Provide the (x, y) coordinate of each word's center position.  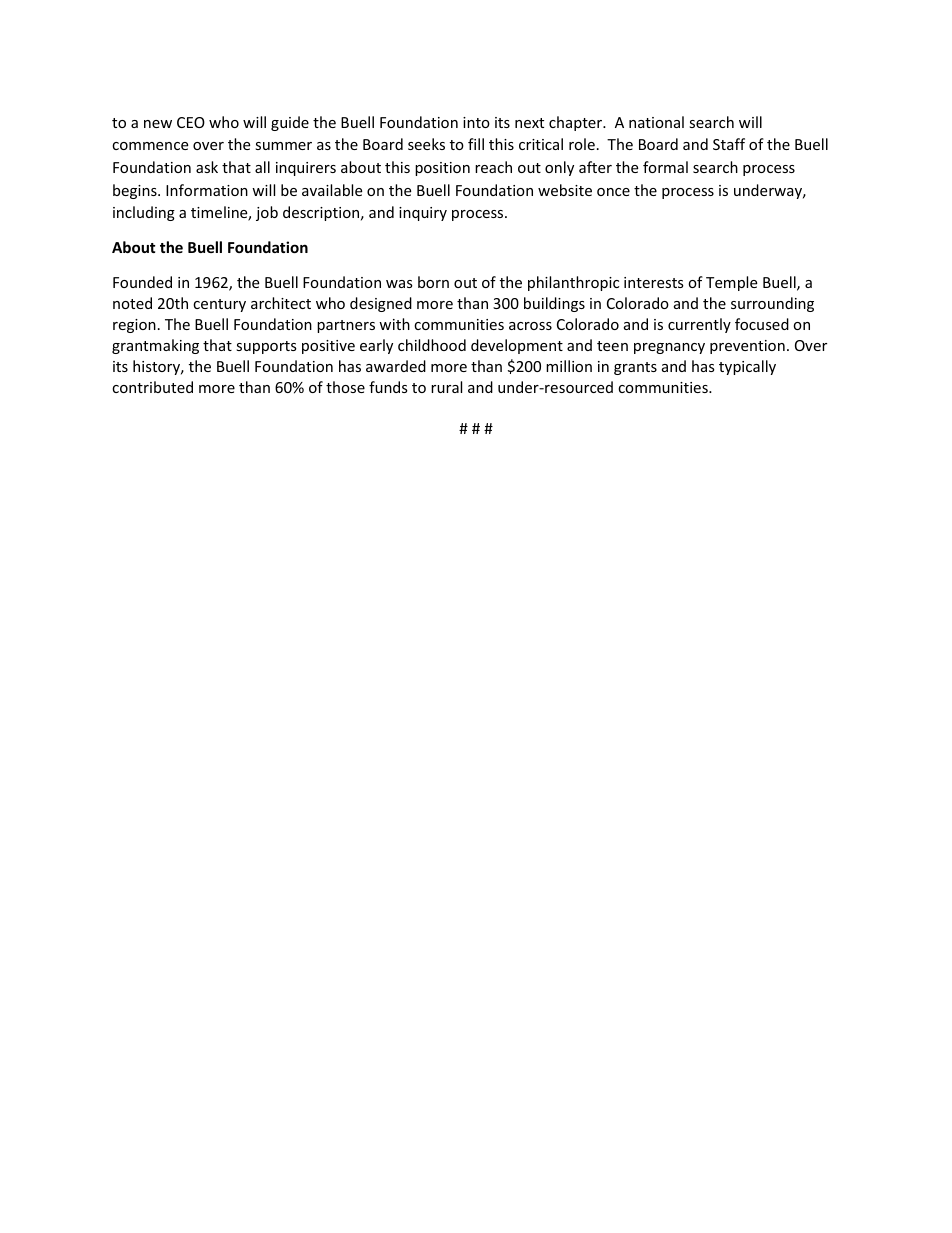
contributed (152, 387)
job (267, 213)
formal (665, 167)
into (476, 122)
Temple (731, 283)
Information (207, 190)
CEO (191, 122)
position (442, 169)
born (433, 282)
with (394, 324)
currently (699, 325)
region (134, 326)
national (656, 122)
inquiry (423, 214)
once (613, 192)
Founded (142, 282)
